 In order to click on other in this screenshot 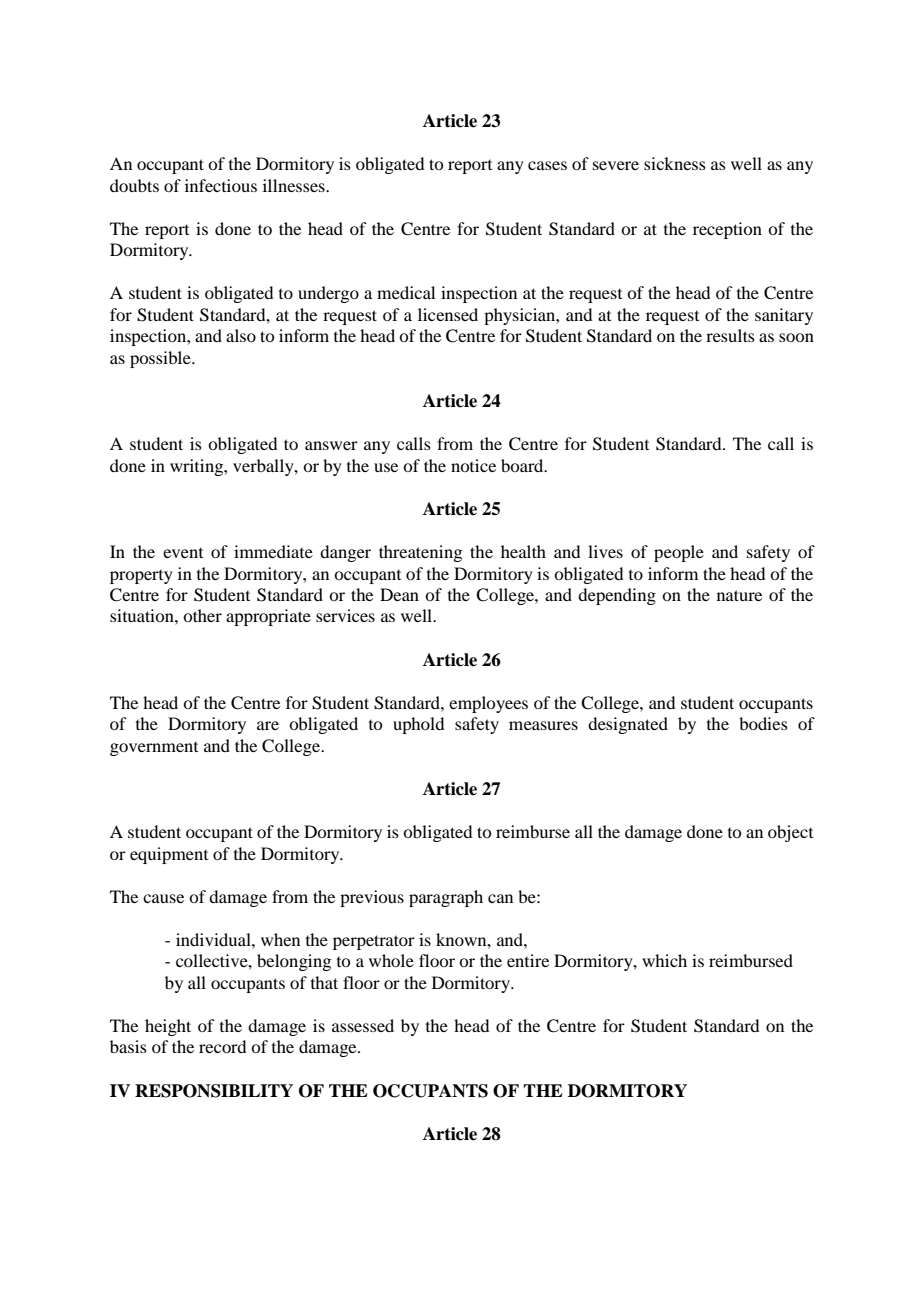, I will do `click(202, 615)`.
